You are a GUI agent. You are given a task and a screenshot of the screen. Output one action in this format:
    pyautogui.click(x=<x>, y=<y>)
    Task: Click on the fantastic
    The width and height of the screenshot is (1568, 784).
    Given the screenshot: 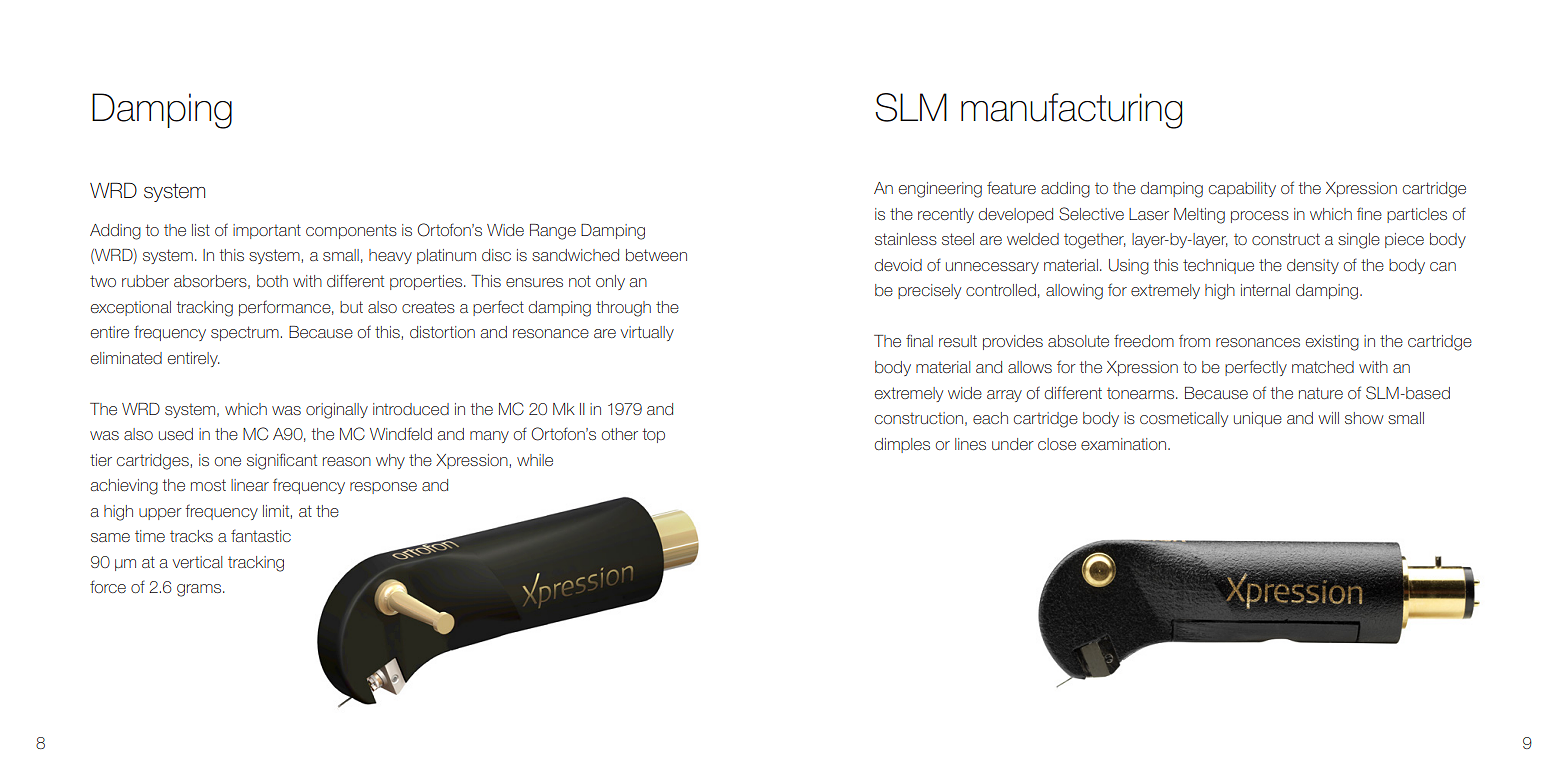 What is the action you would take?
    pyautogui.click(x=261, y=535)
